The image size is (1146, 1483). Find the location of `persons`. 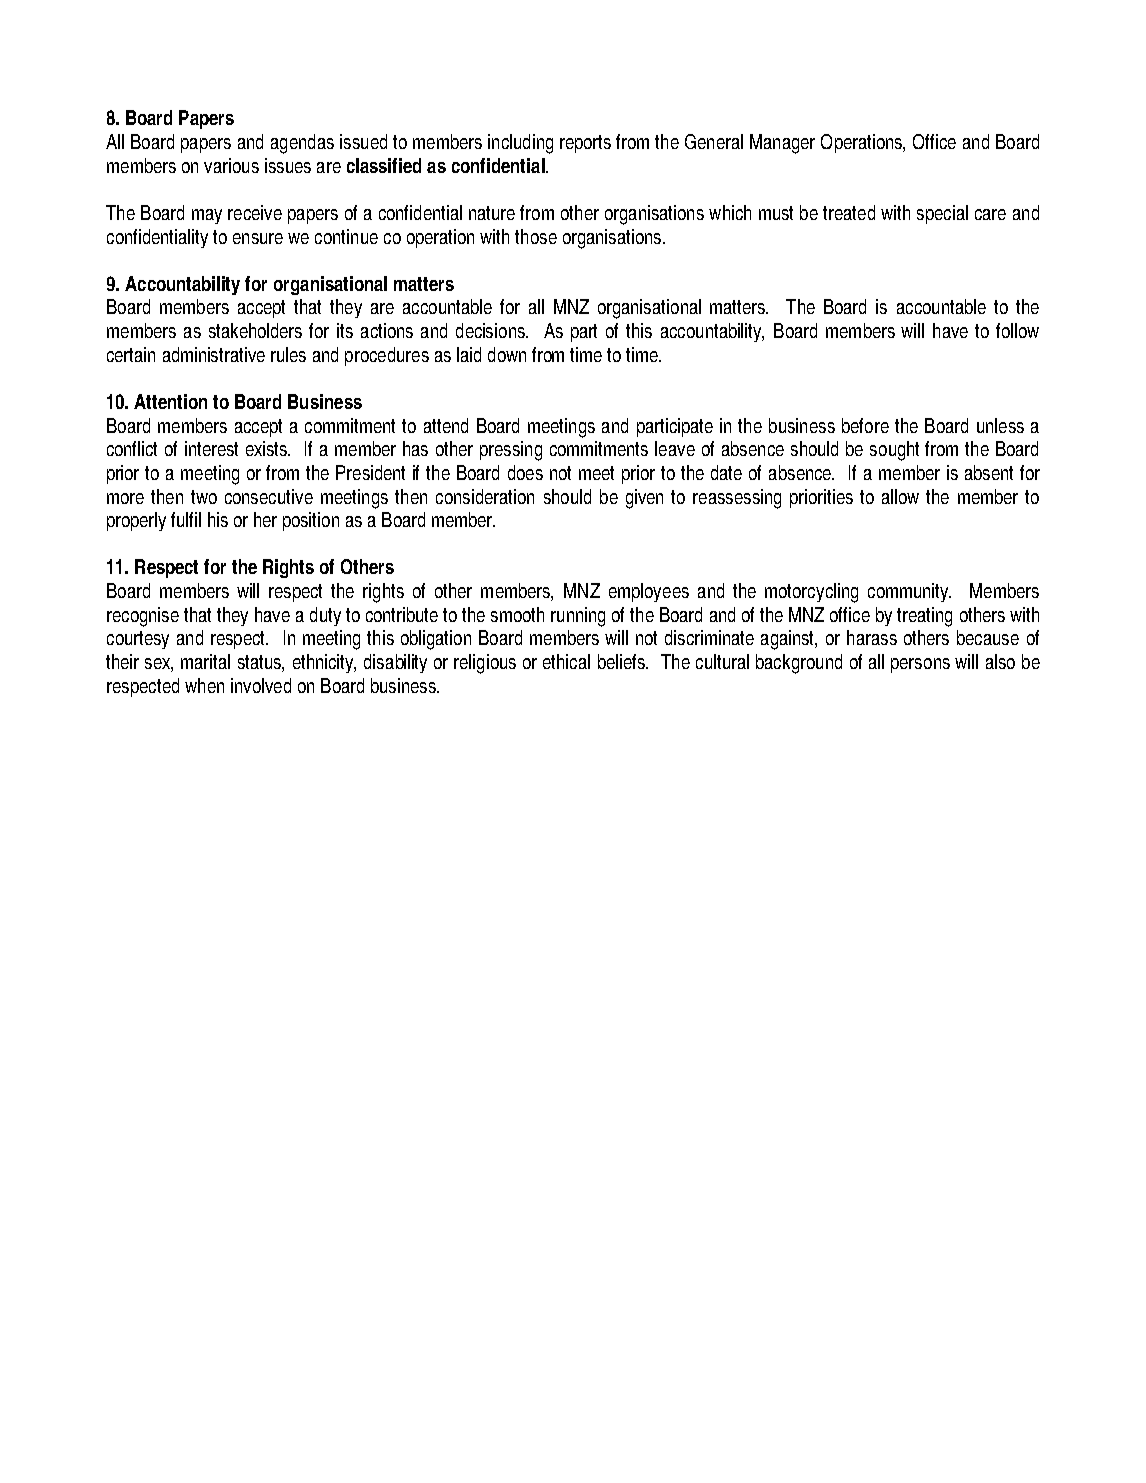

persons is located at coordinates (920, 665).
